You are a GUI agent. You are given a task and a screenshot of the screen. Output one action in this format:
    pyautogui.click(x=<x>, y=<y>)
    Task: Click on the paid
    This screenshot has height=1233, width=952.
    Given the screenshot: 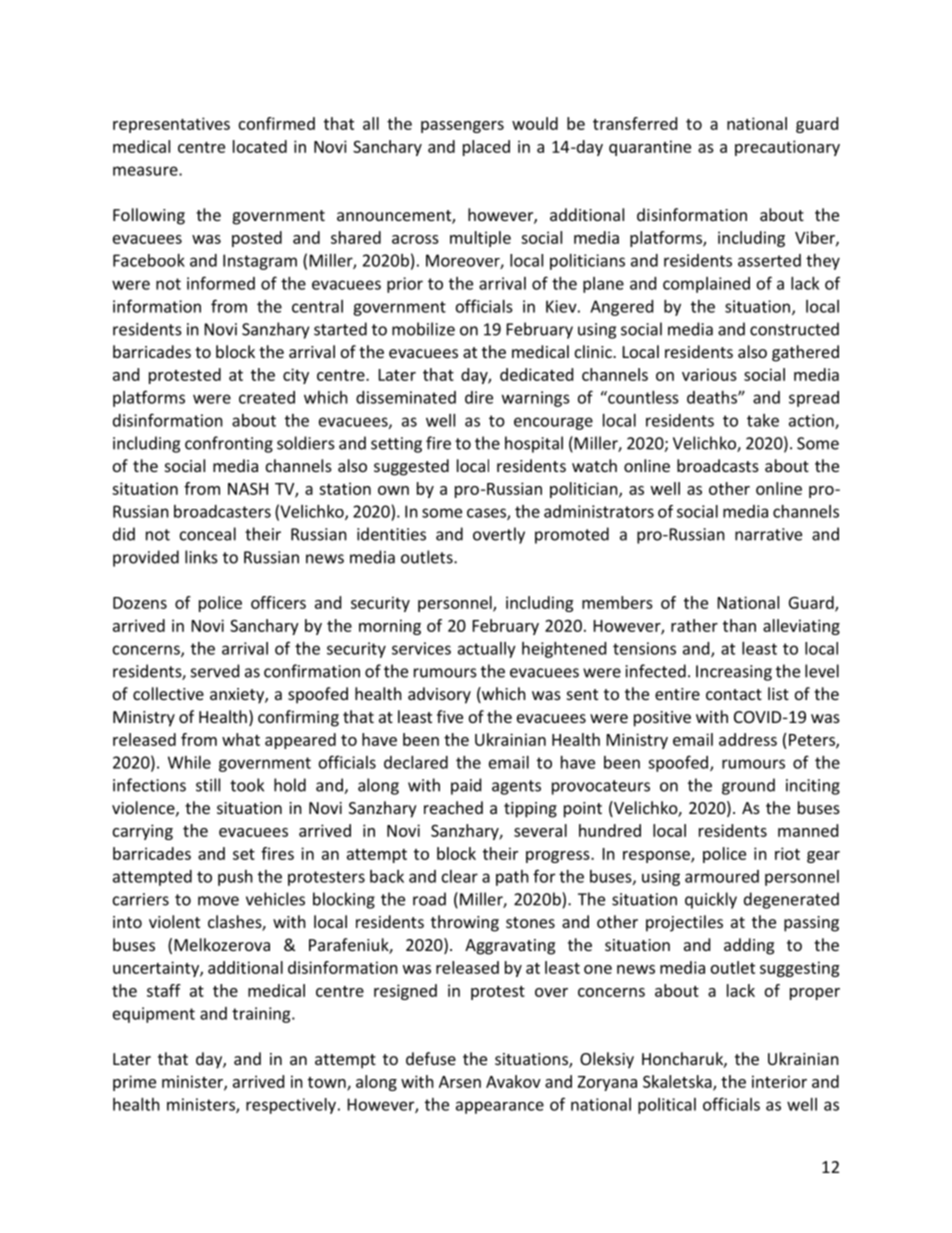 What is the action you would take?
    pyautogui.click(x=466, y=786)
